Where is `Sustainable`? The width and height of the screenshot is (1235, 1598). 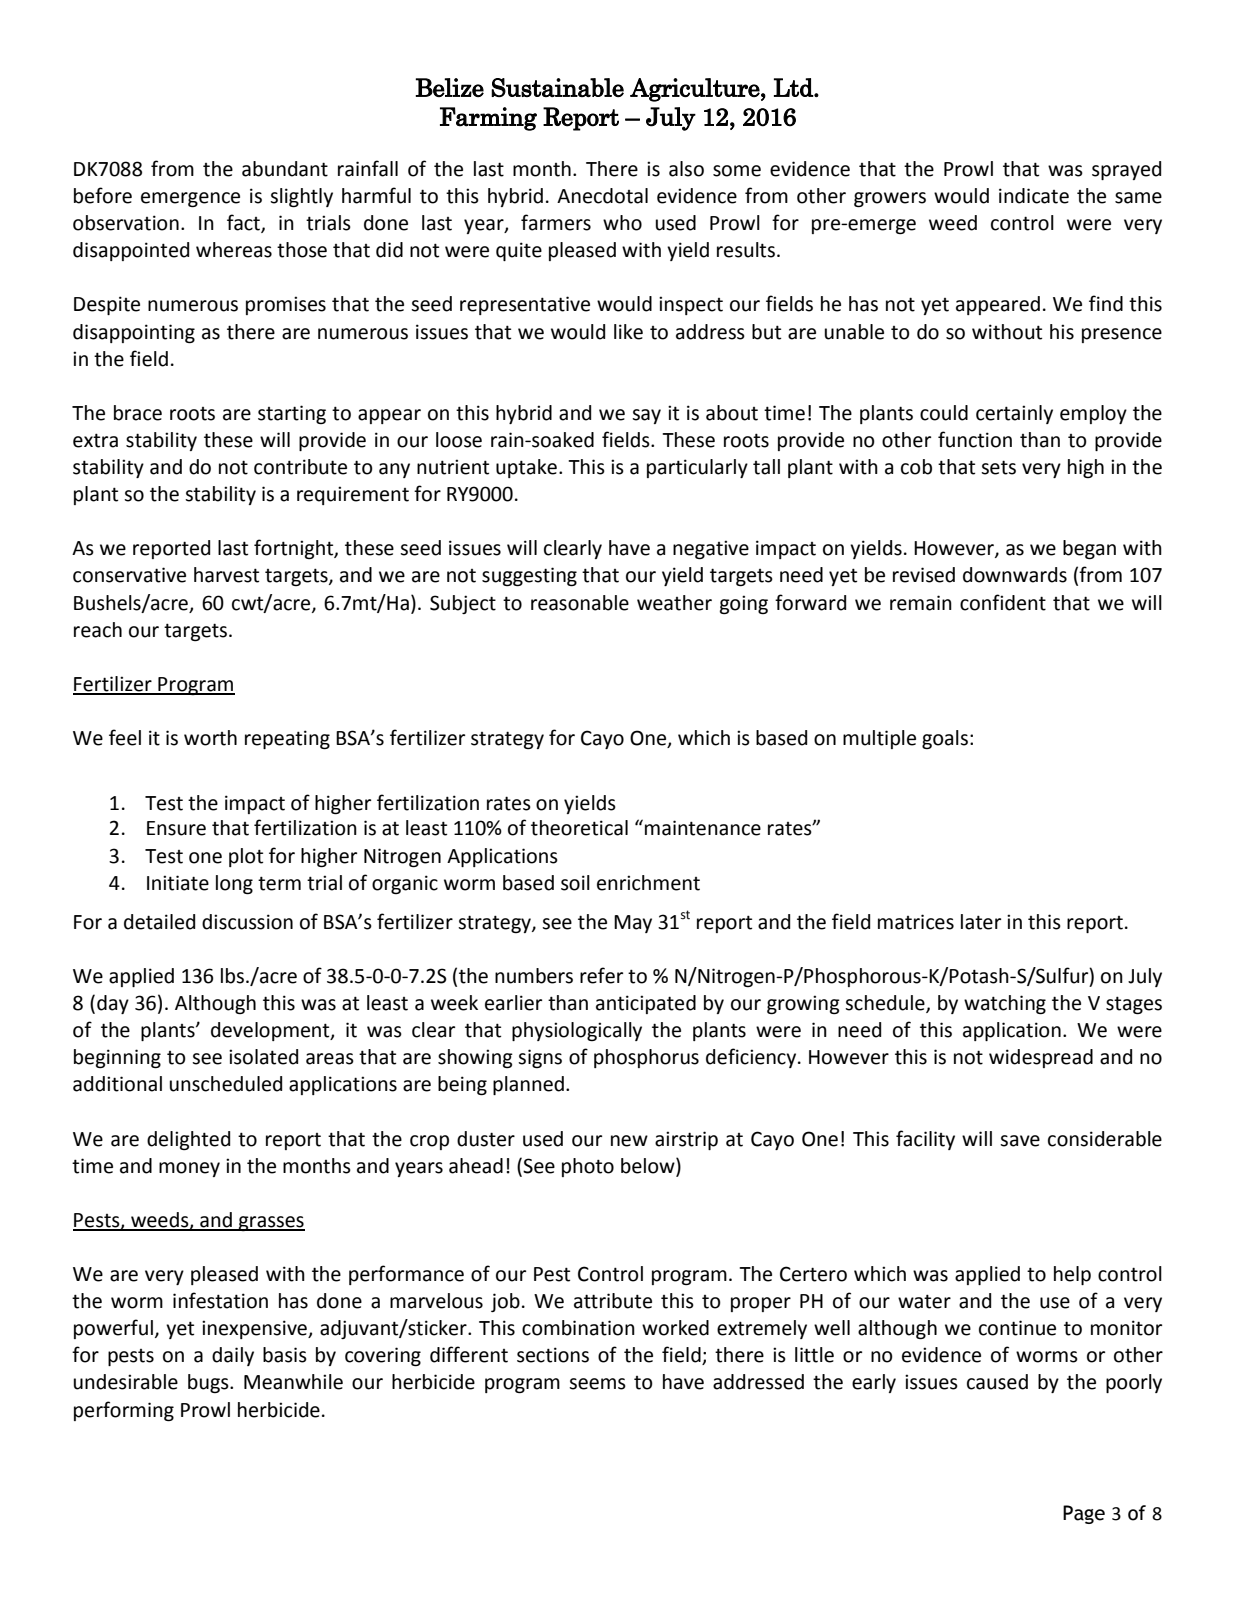
Sustainable is located at coordinates (557, 87).
